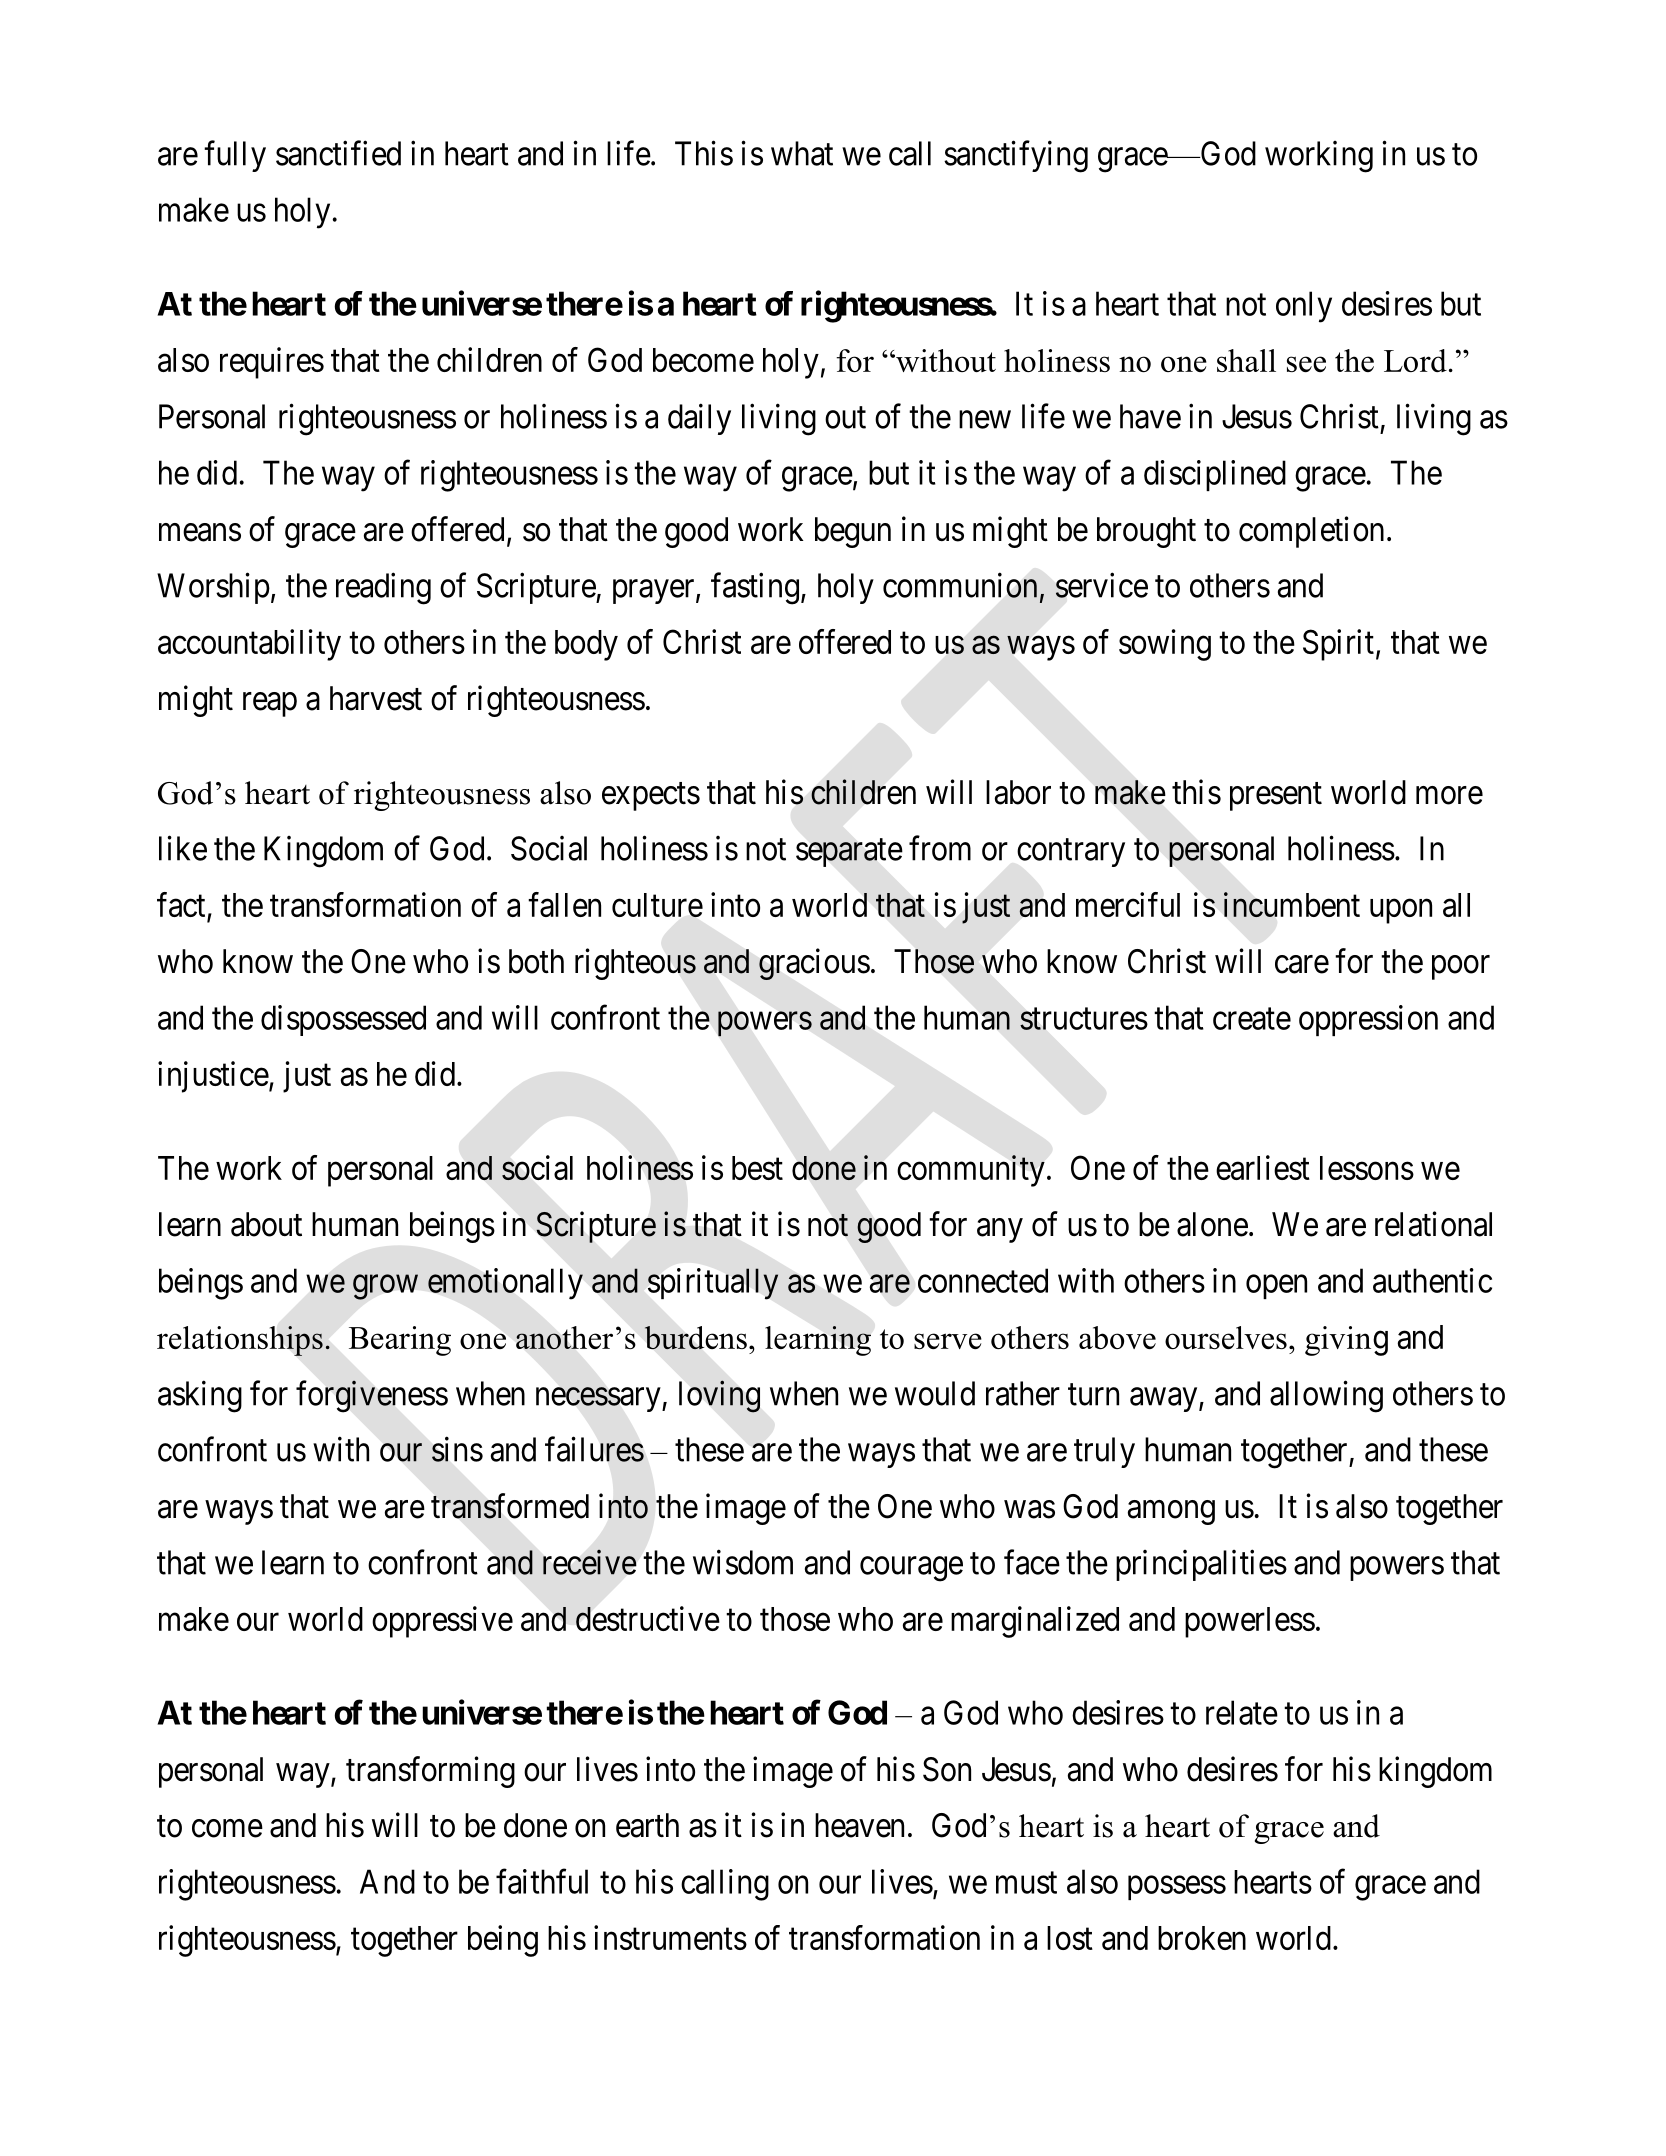  I want to click on reading, so click(383, 588).
